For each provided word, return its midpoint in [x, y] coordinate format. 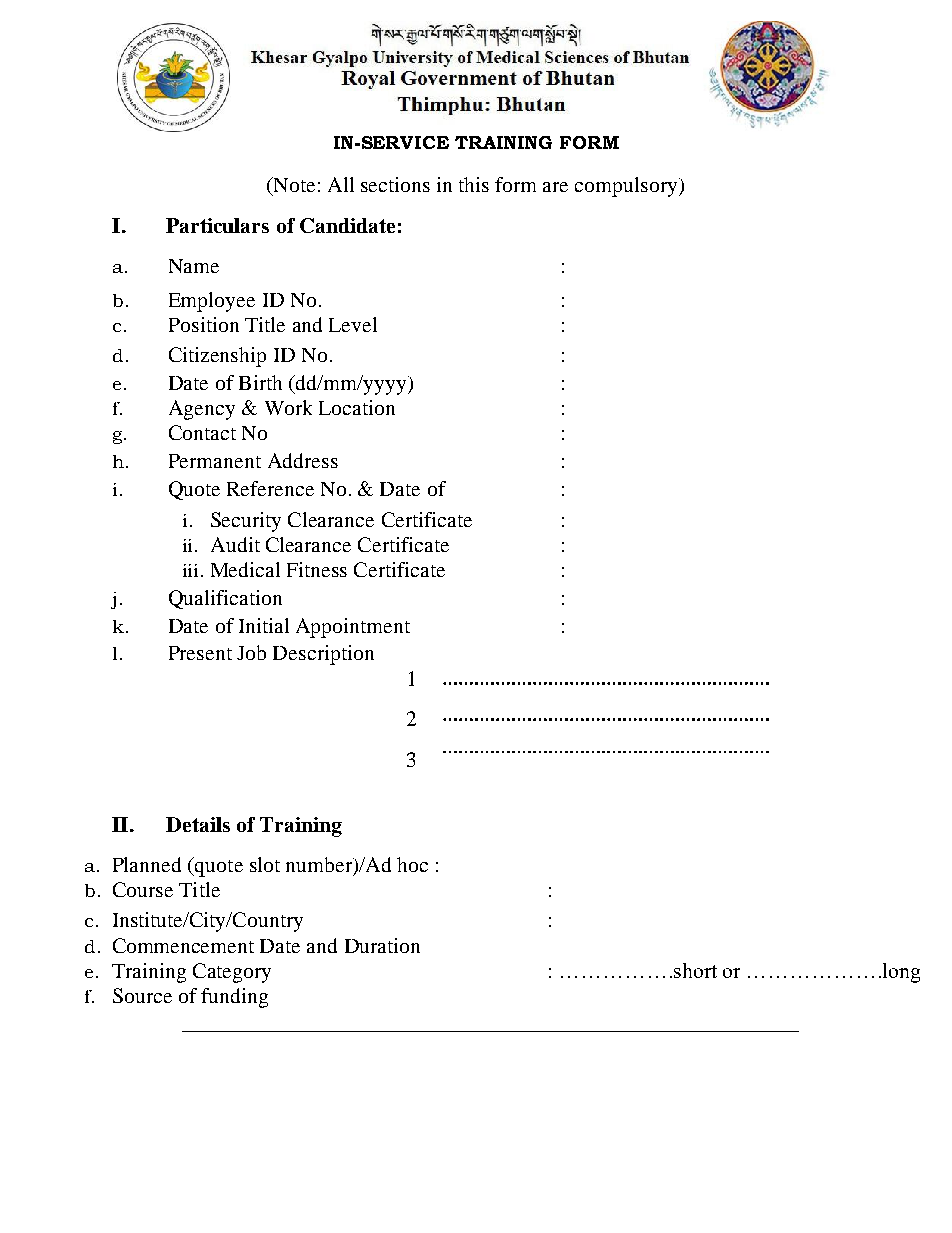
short [695, 970]
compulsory [627, 187]
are [555, 187]
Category [232, 973]
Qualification [225, 599]
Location [357, 407]
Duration [382, 945]
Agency [202, 410]
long [900, 973]
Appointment [353, 628]
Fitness [317, 569]
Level [353, 324]
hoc [412, 864]
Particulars [217, 225]
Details [198, 824]
